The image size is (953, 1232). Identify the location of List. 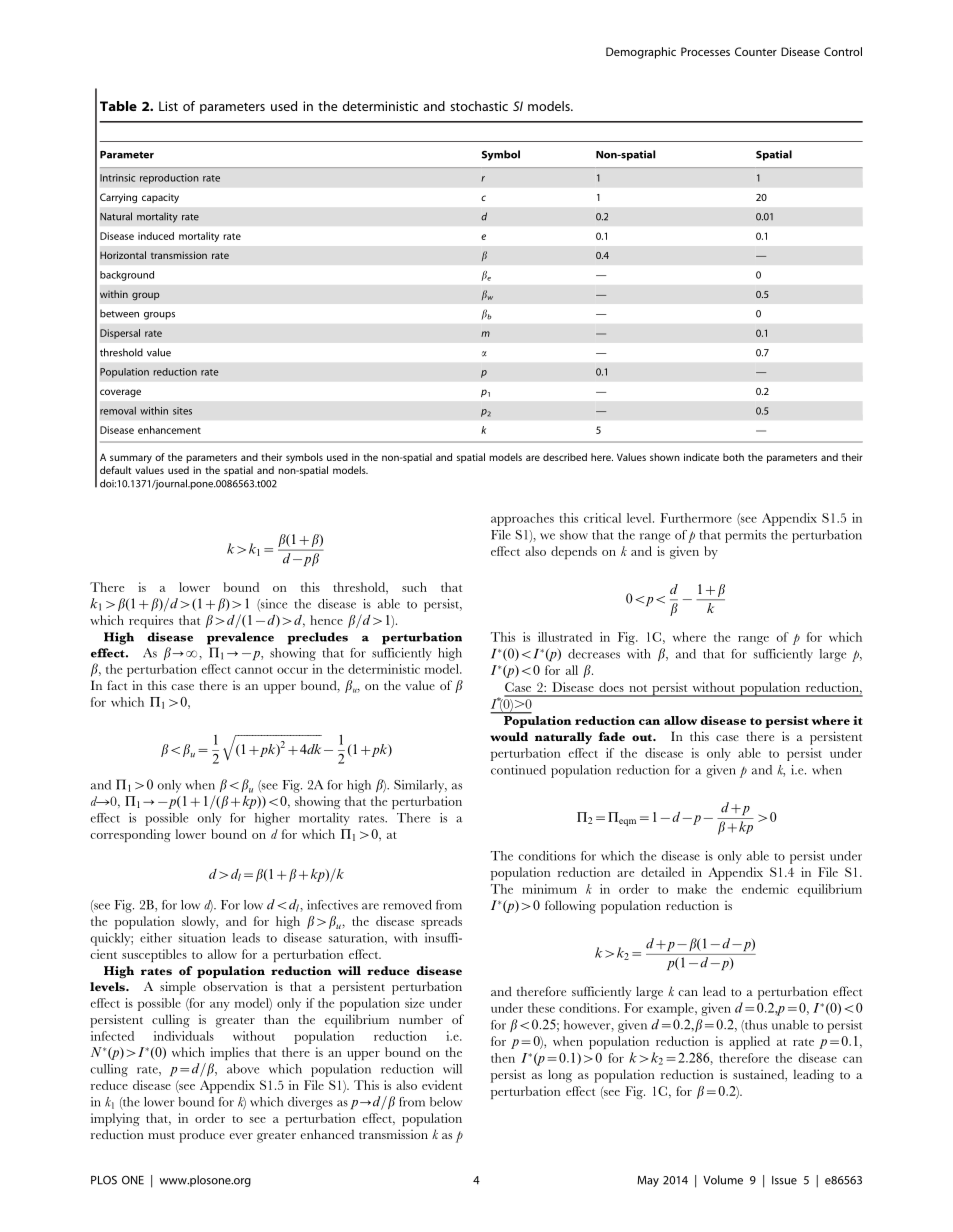
(168, 106).
